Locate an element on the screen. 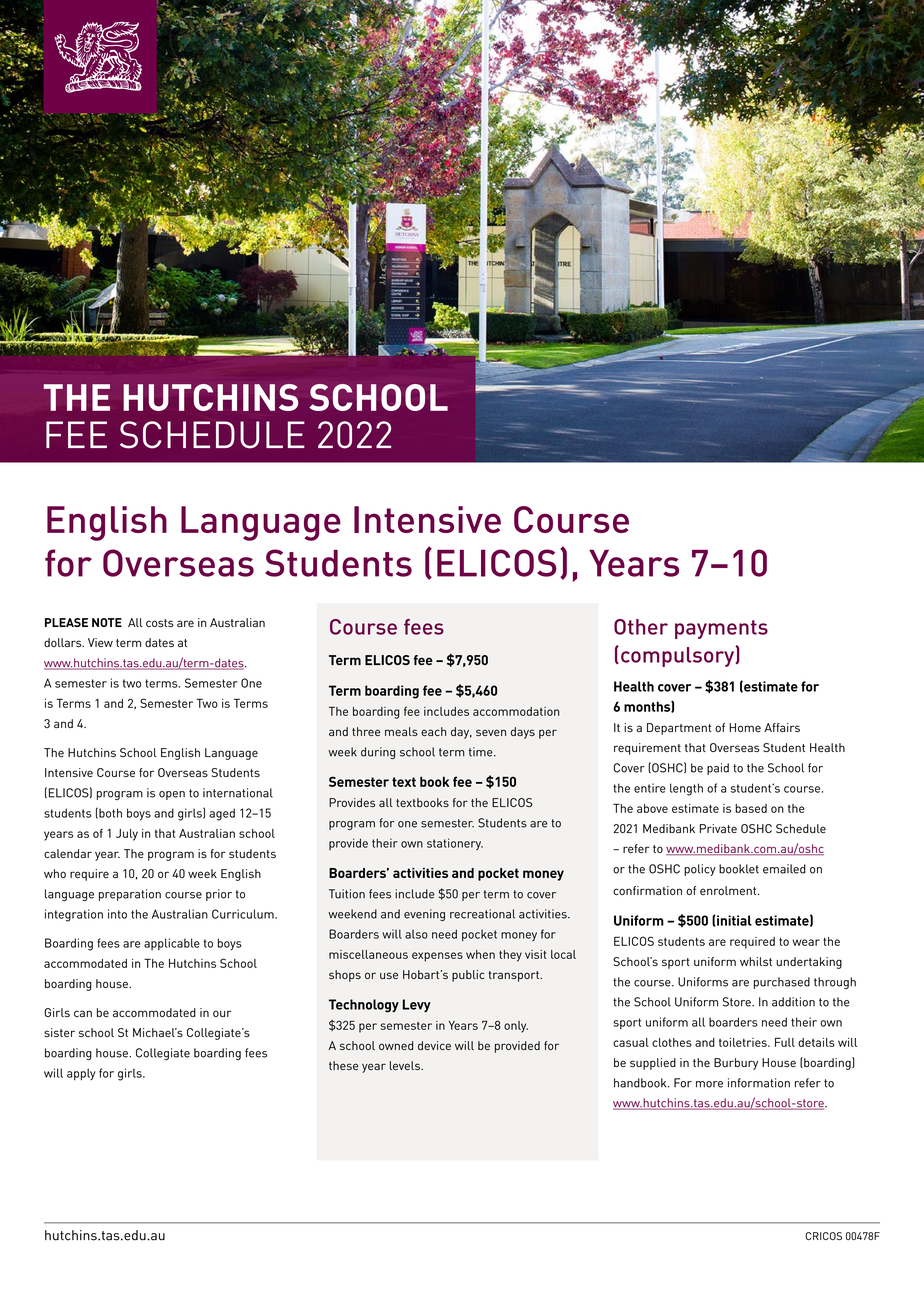 The height and width of the screenshot is (1308, 924). levels is located at coordinates (406, 1065).
